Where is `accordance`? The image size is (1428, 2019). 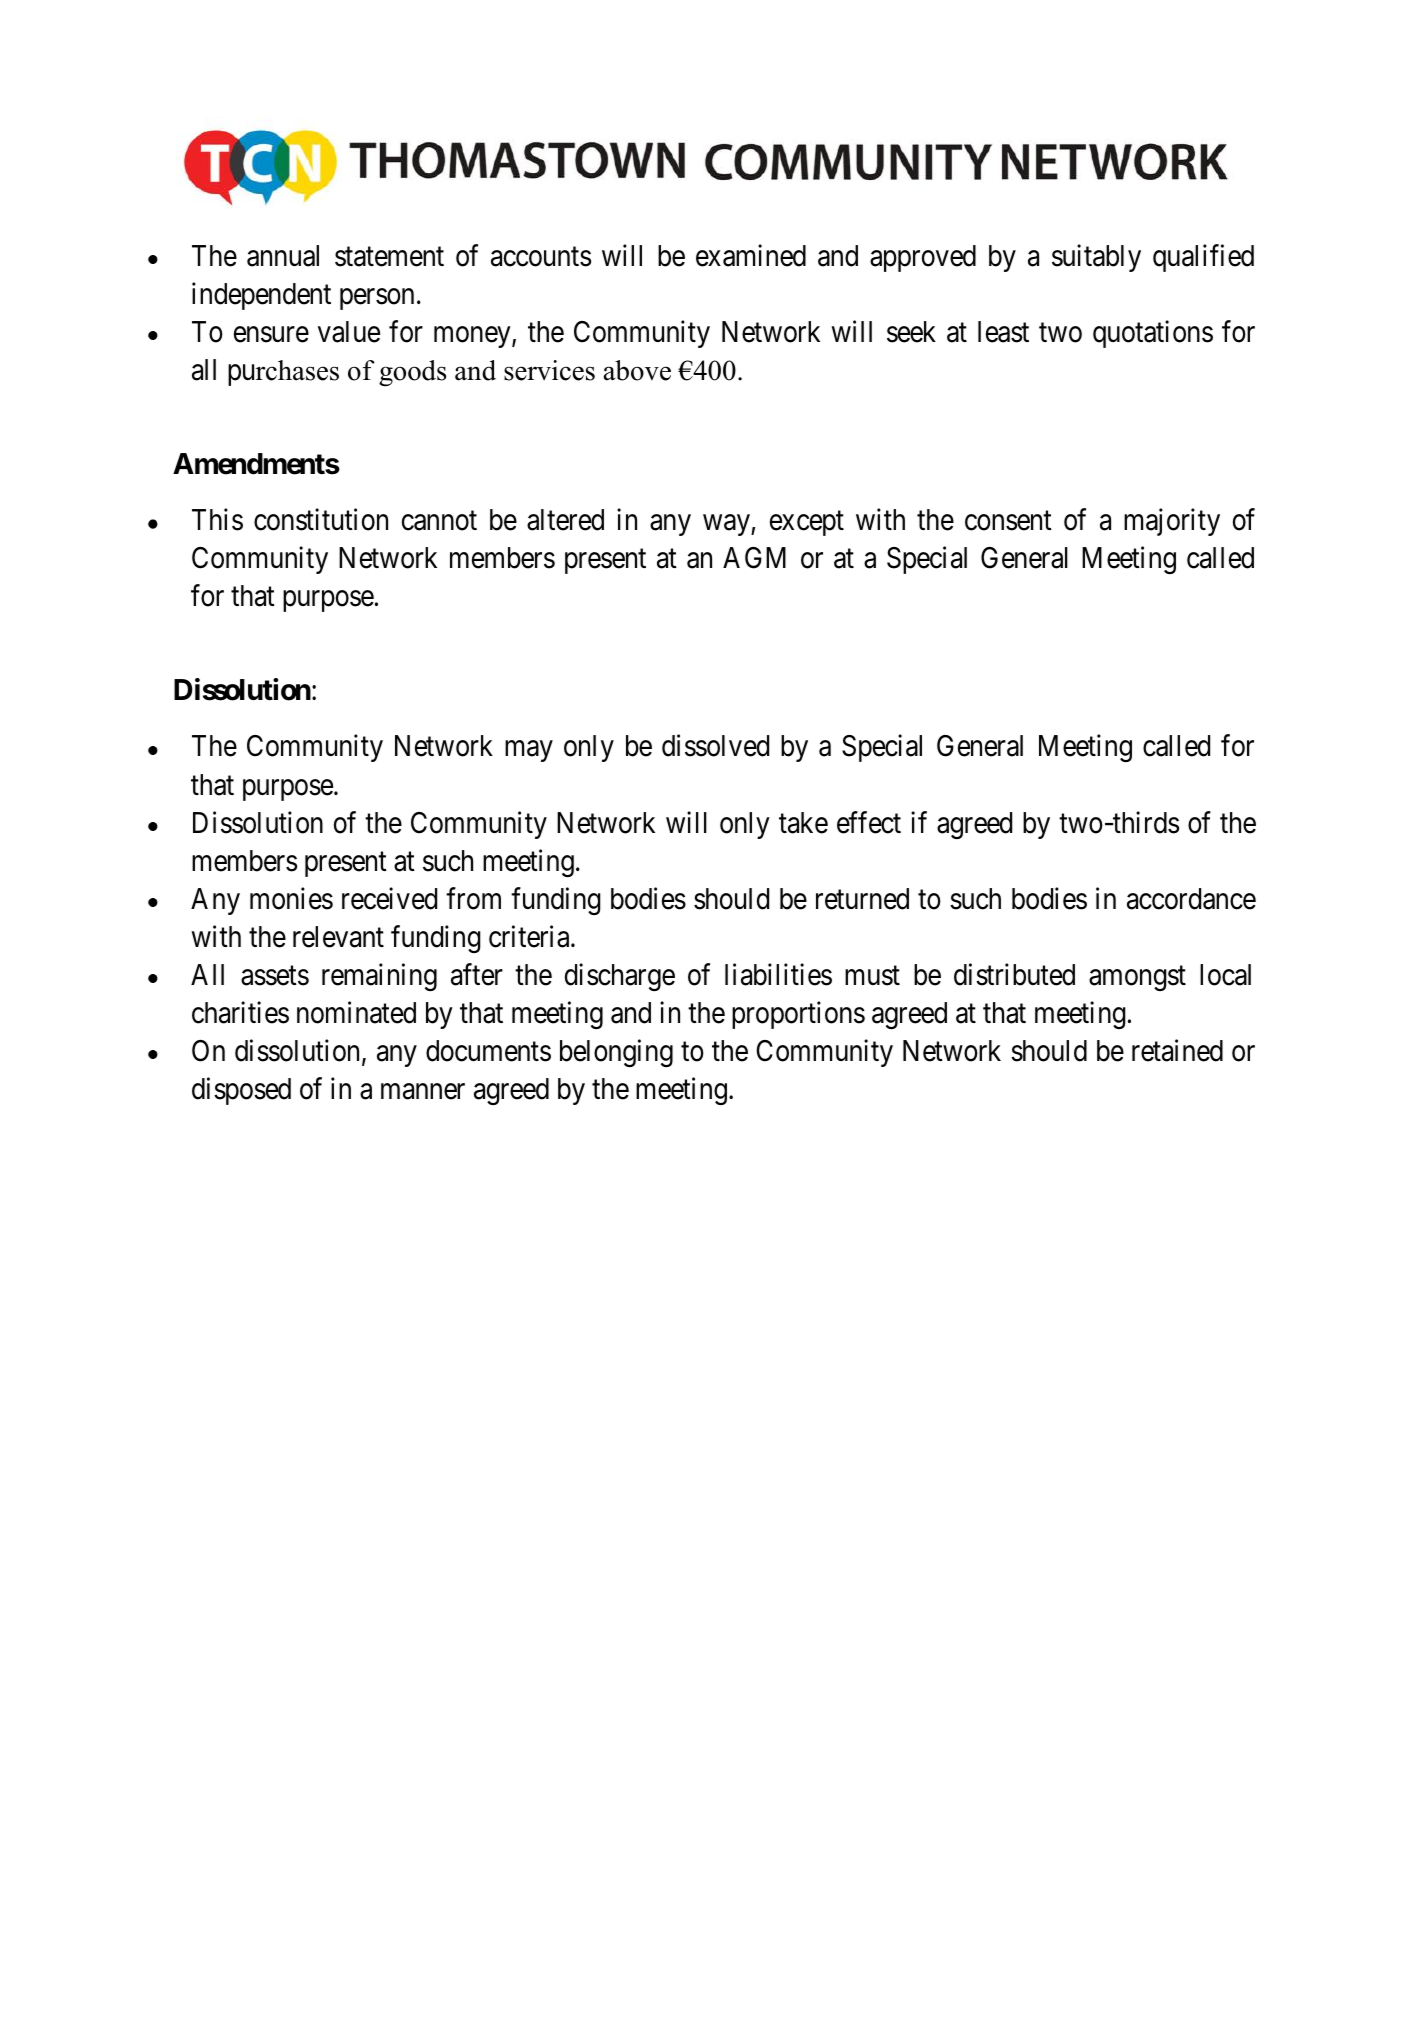
accordance is located at coordinates (1191, 899).
